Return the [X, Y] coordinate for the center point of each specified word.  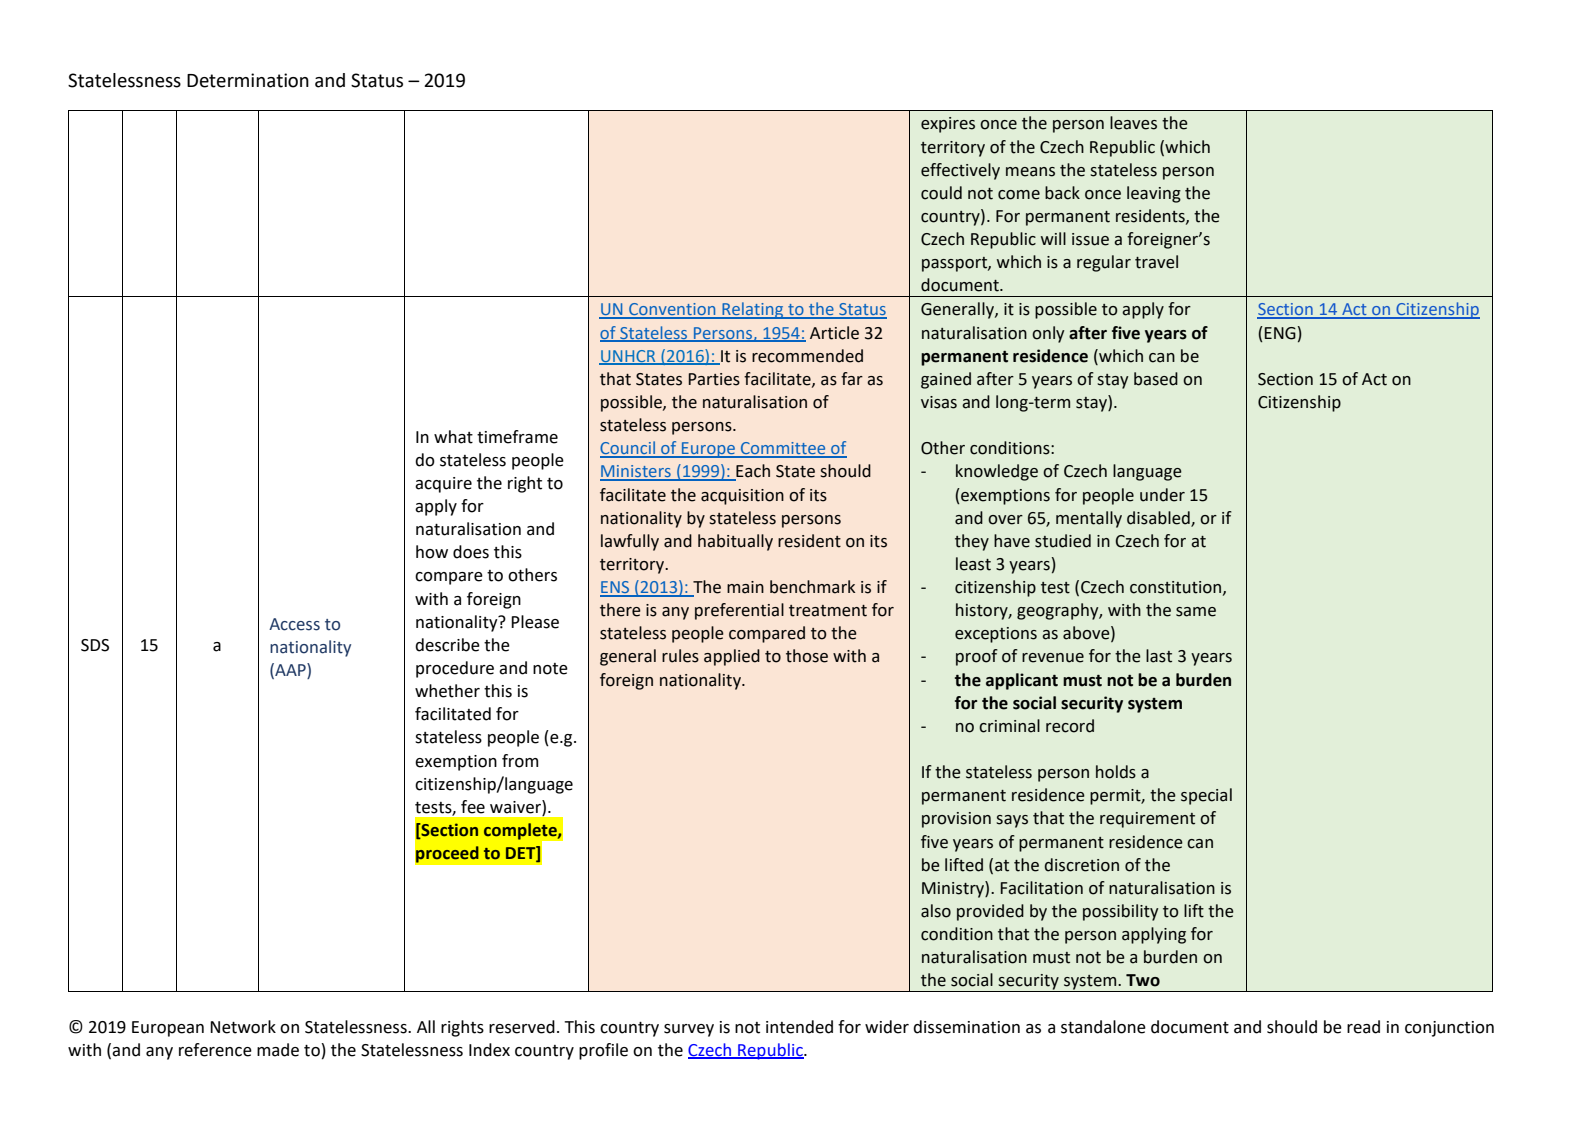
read [1363, 1027]
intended [799, 1027]
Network [243, 1027]
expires [948, 125]
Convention [672, 310]
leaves [1133, 123]
